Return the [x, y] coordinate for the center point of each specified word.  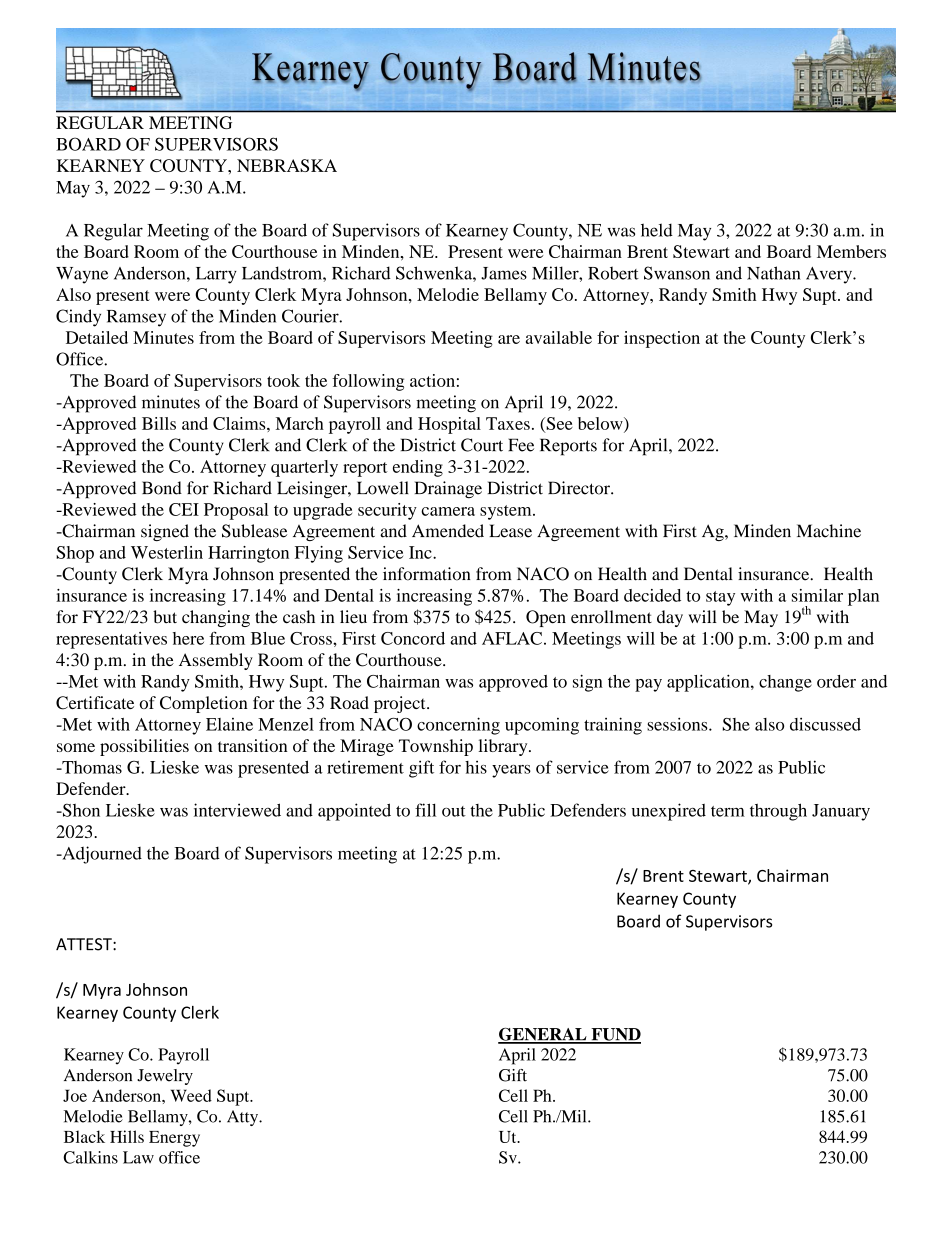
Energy [174, 1139]
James [504, 273]
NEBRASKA [287, 165]
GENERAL [543, 1035]
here [188, 638]
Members [851, 251]
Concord [413, 638]
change [785, 683]
